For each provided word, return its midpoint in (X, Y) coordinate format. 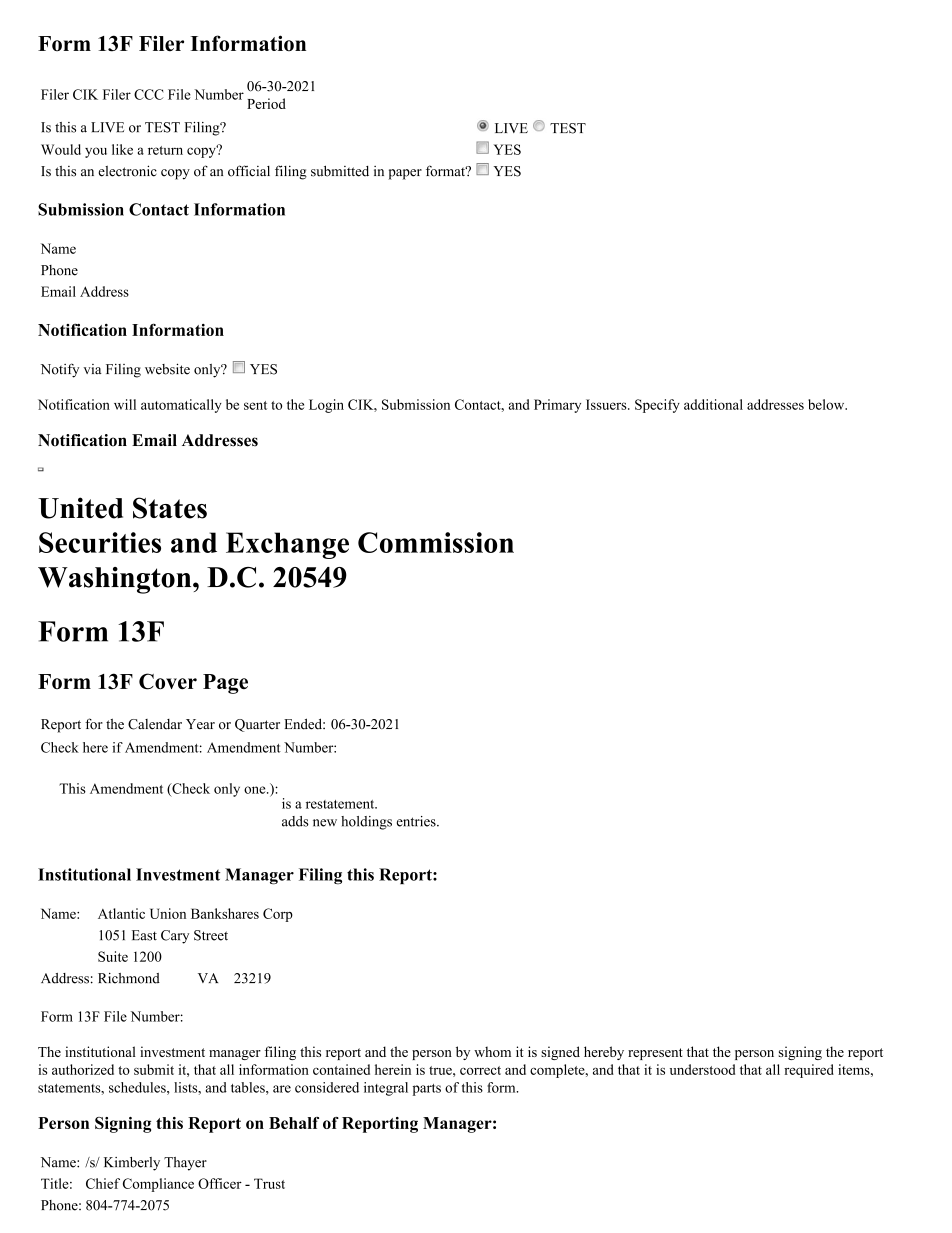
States (170, 508)
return (165, 150)
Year (200, 724)
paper (405, 174)
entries (417, 821)
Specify (657, 406)
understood (702, 1069)
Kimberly (132, 1164)
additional (713, 404)
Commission (436, 542)
